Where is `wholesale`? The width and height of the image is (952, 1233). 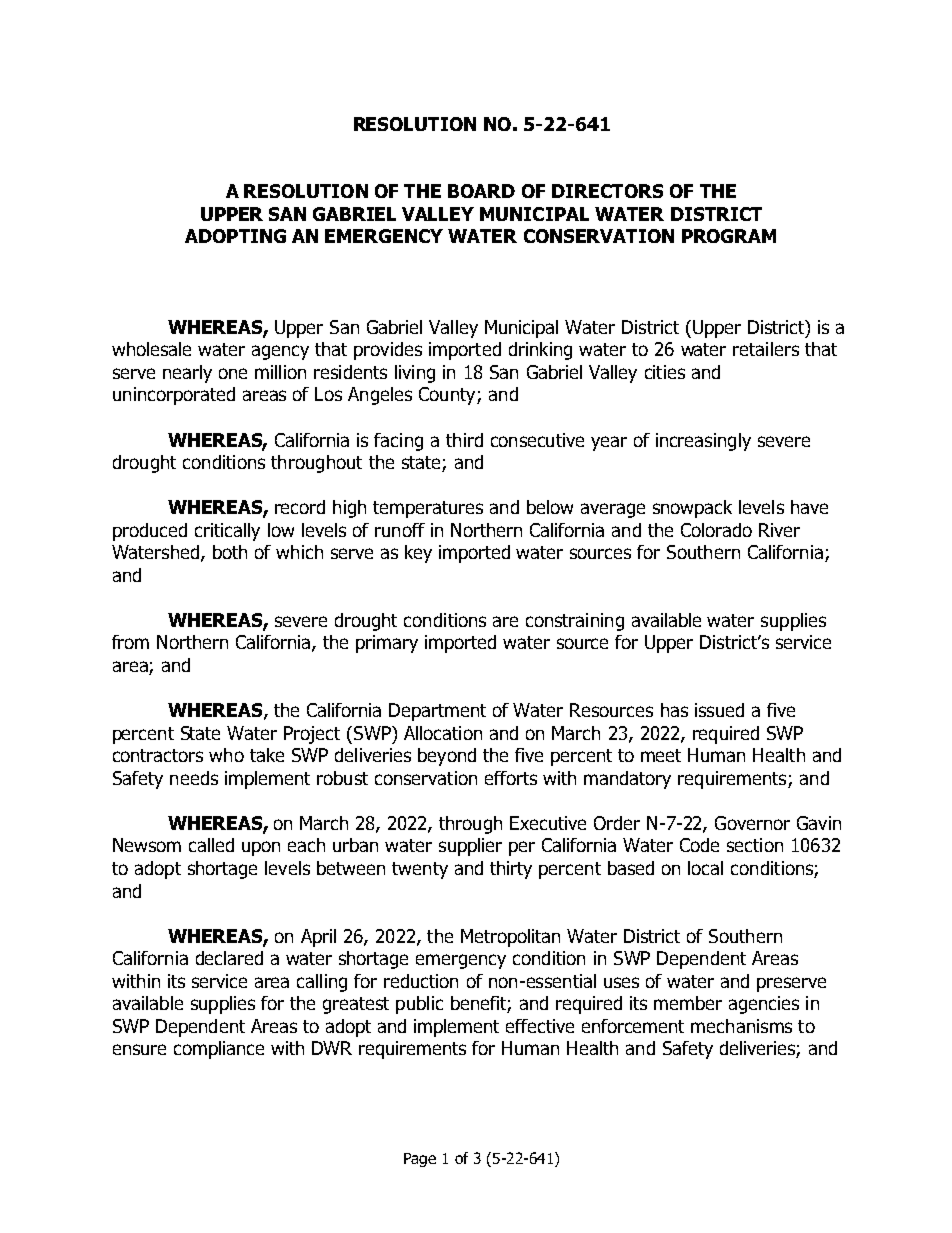
wholesale is located at coordinates (151, 349).
